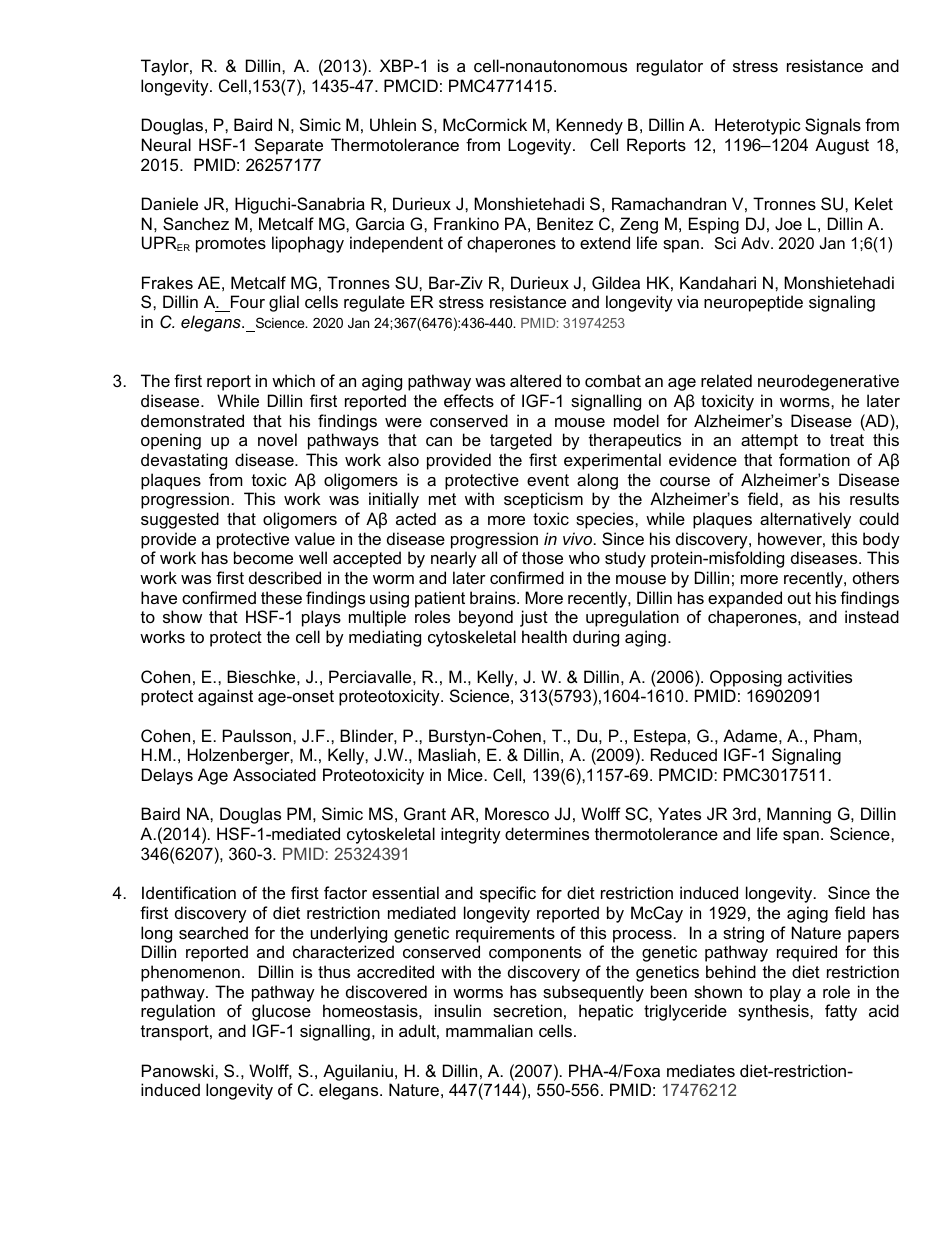 The height and width of the screenshot is (1233, 952). Describe the element at coordinates (833, 126) in the screenshot. I see `Signals` at that location.
